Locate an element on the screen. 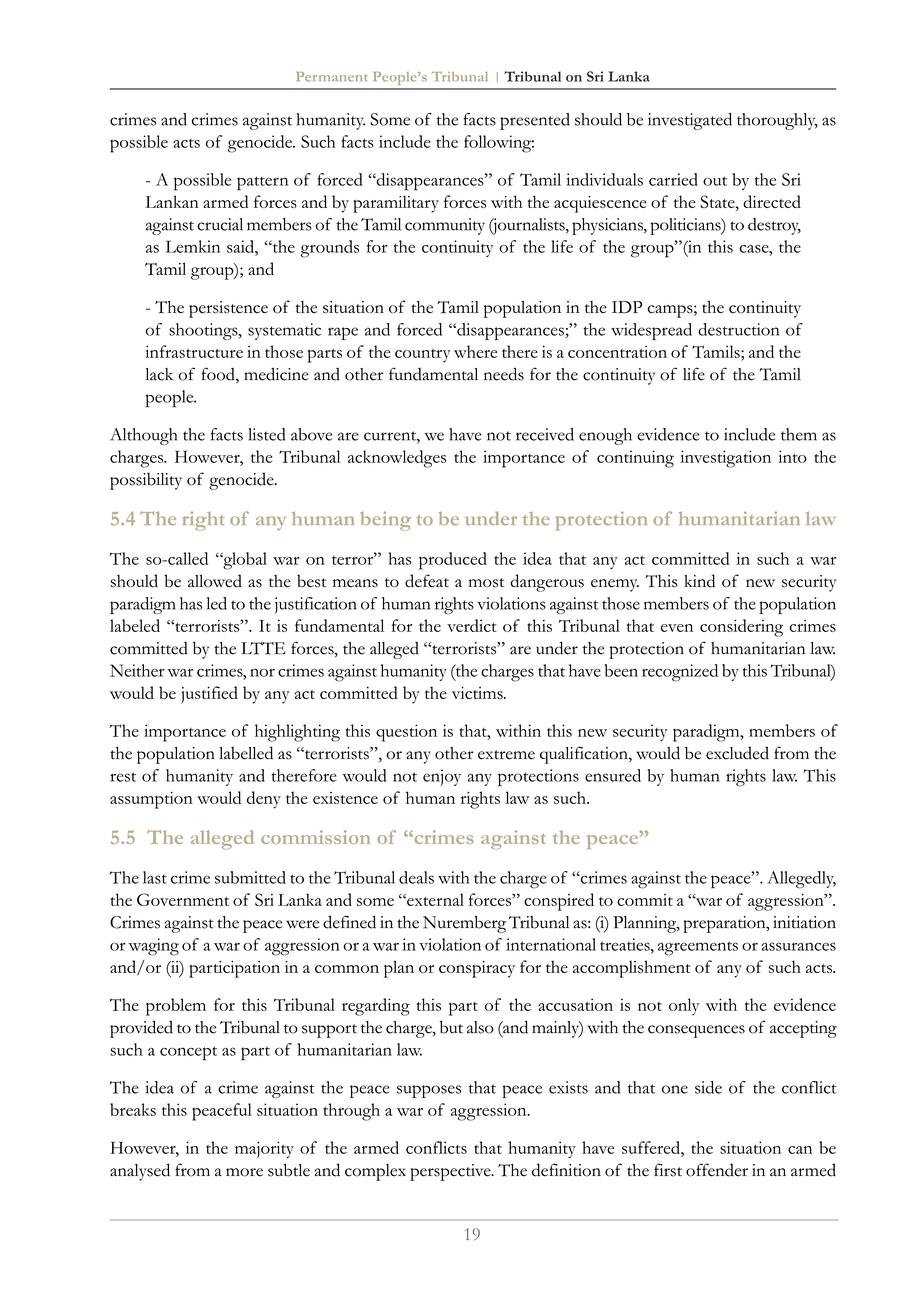 The width and height of the screenshot is (924, 1308). assumption is located at coordinates (151, 800).
